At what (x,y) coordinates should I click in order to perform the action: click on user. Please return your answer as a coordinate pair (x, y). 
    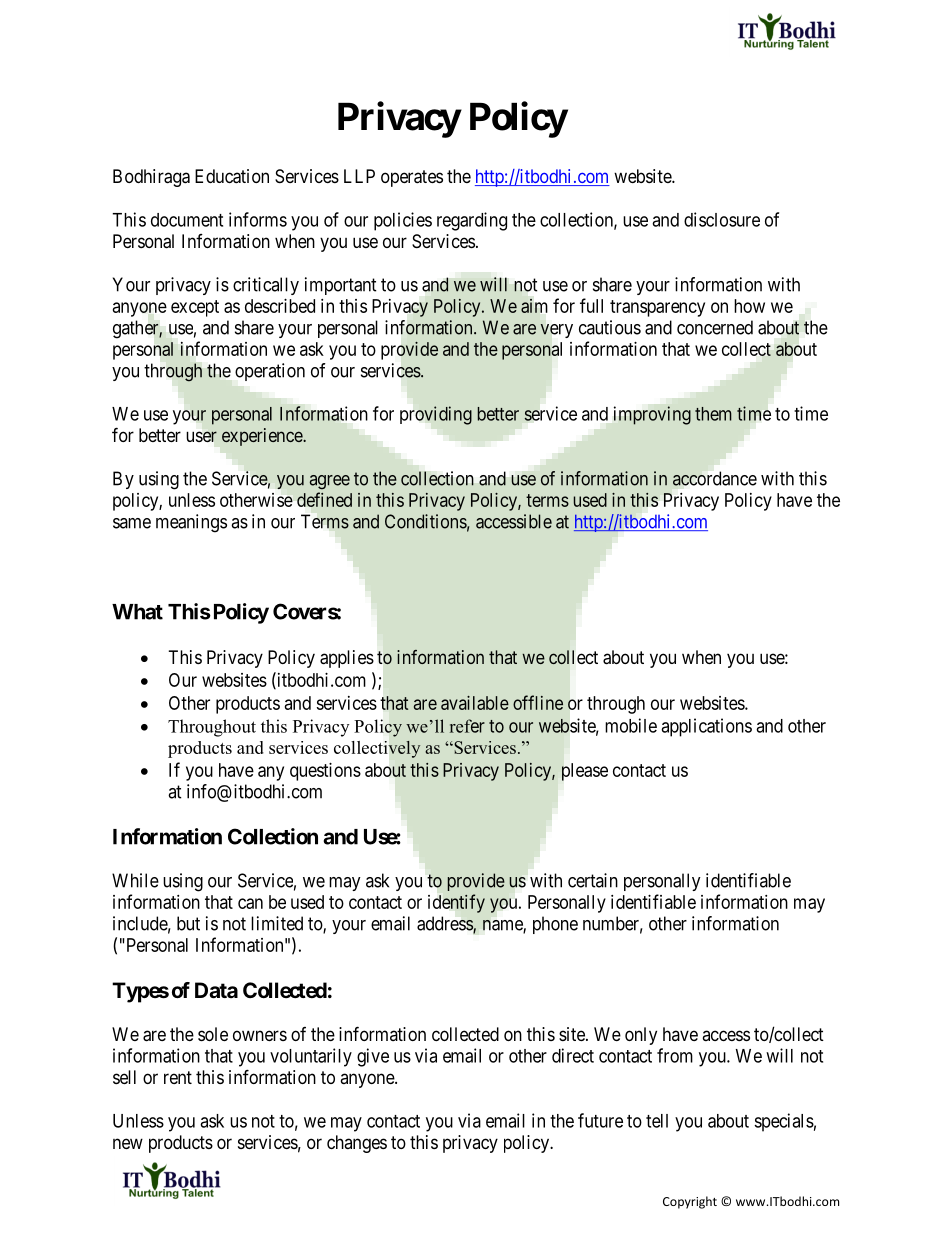
    Looking at the image, I should click on (201, 436).
